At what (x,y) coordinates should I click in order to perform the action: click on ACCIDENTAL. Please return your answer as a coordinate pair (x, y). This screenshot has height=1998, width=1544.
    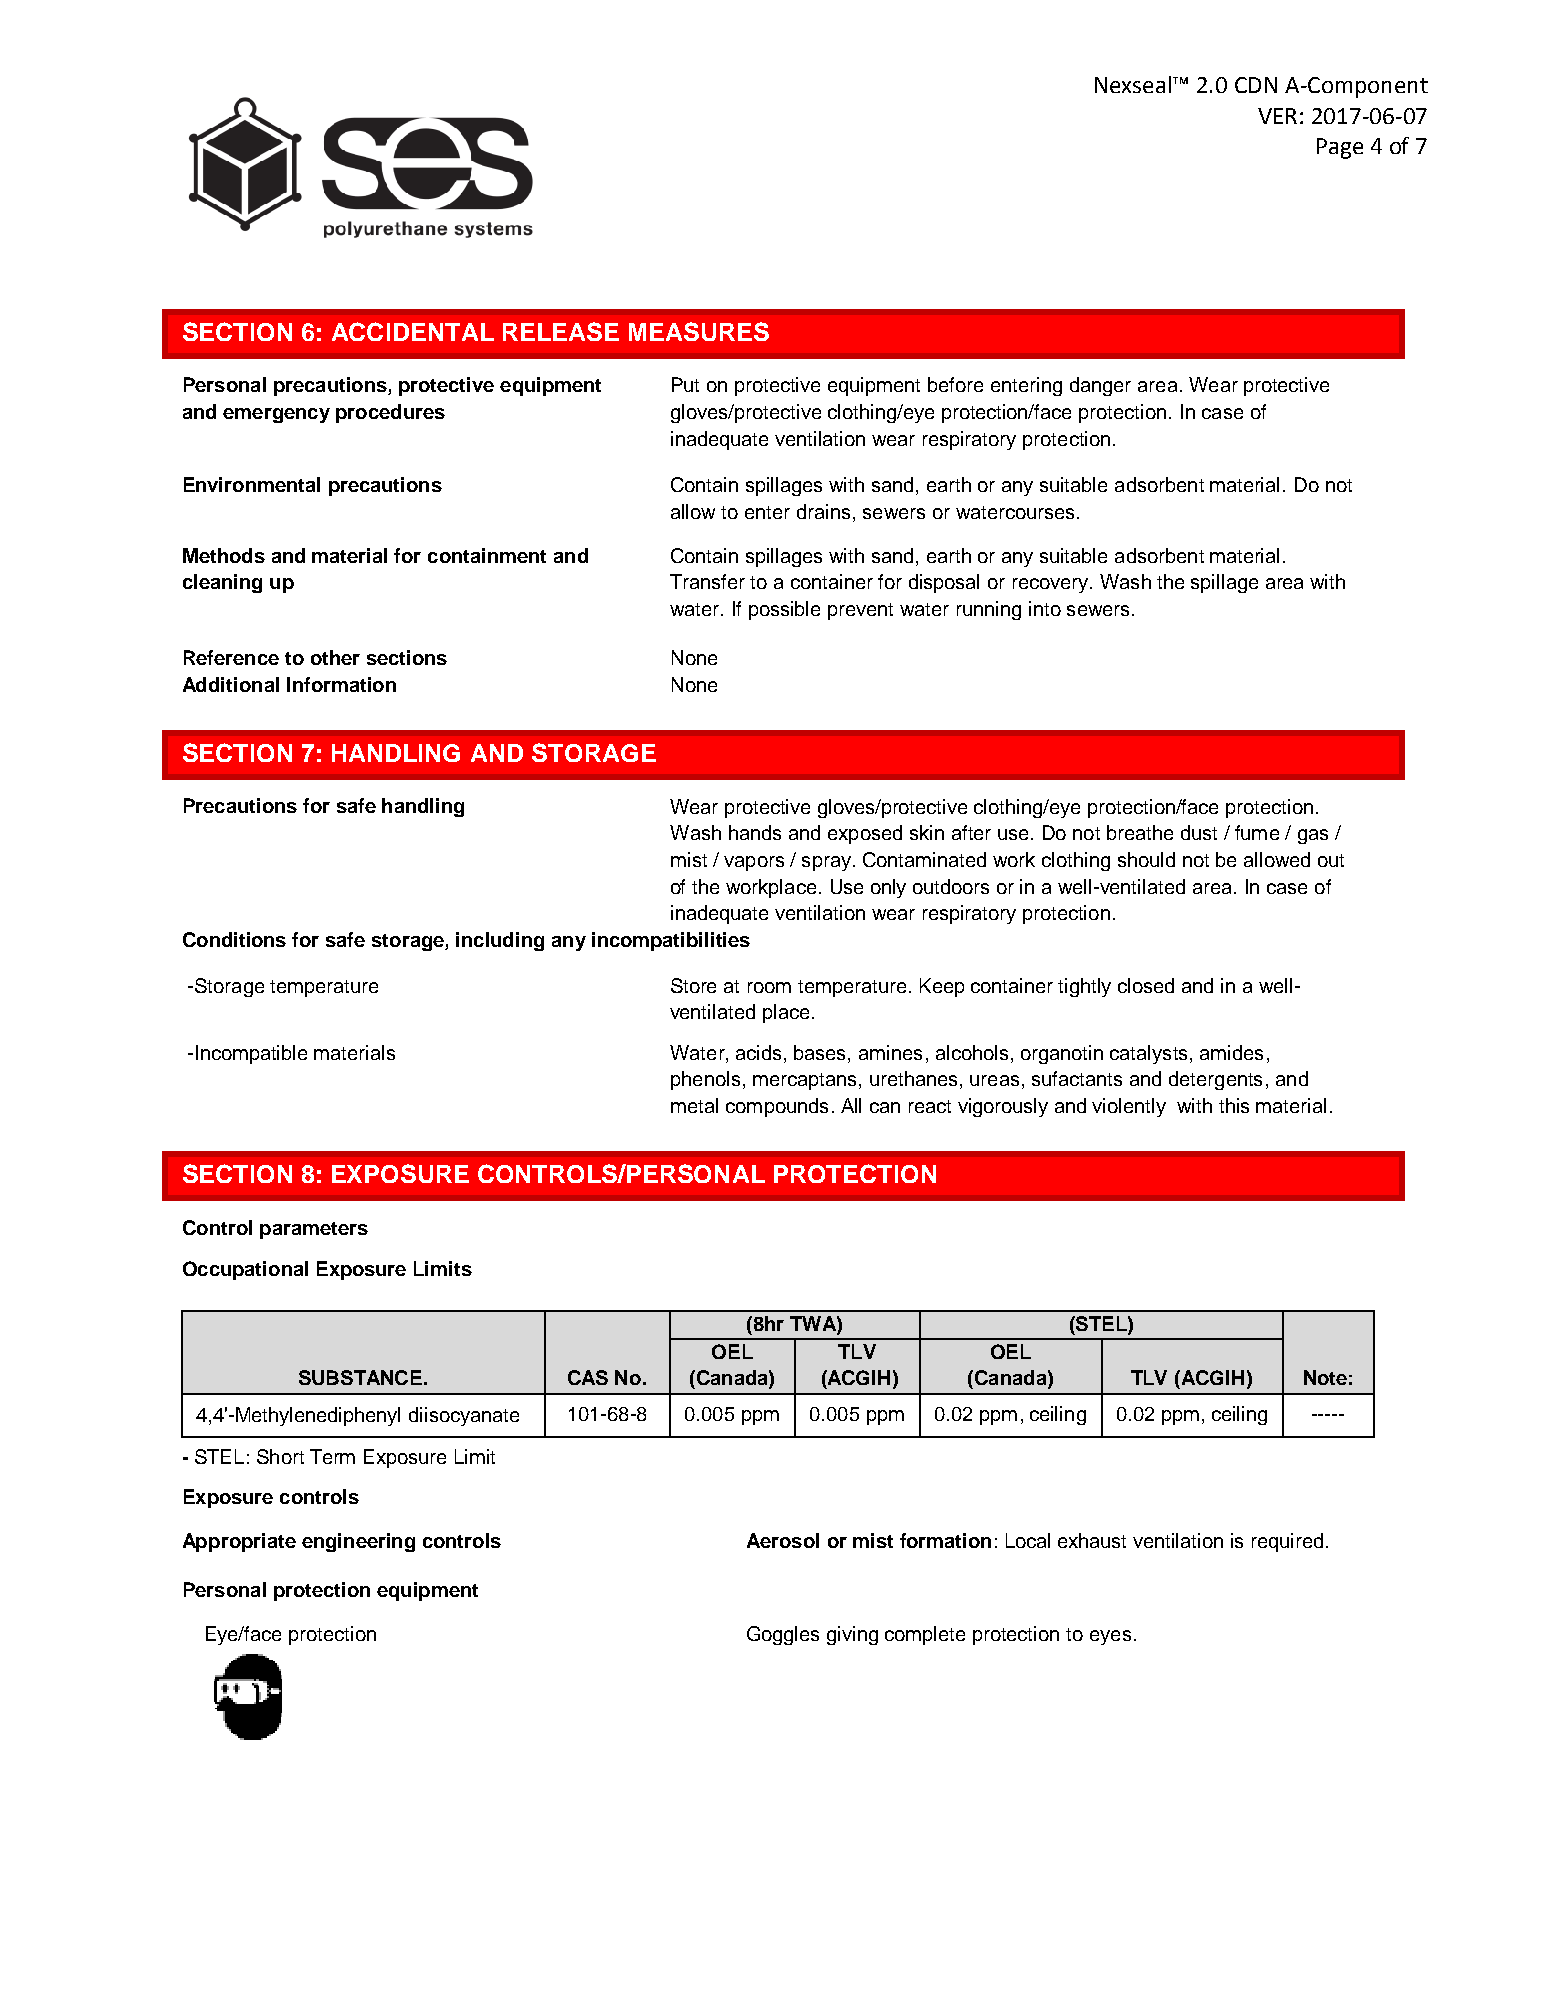
    Looking at the image, I should click on (413, 331).
